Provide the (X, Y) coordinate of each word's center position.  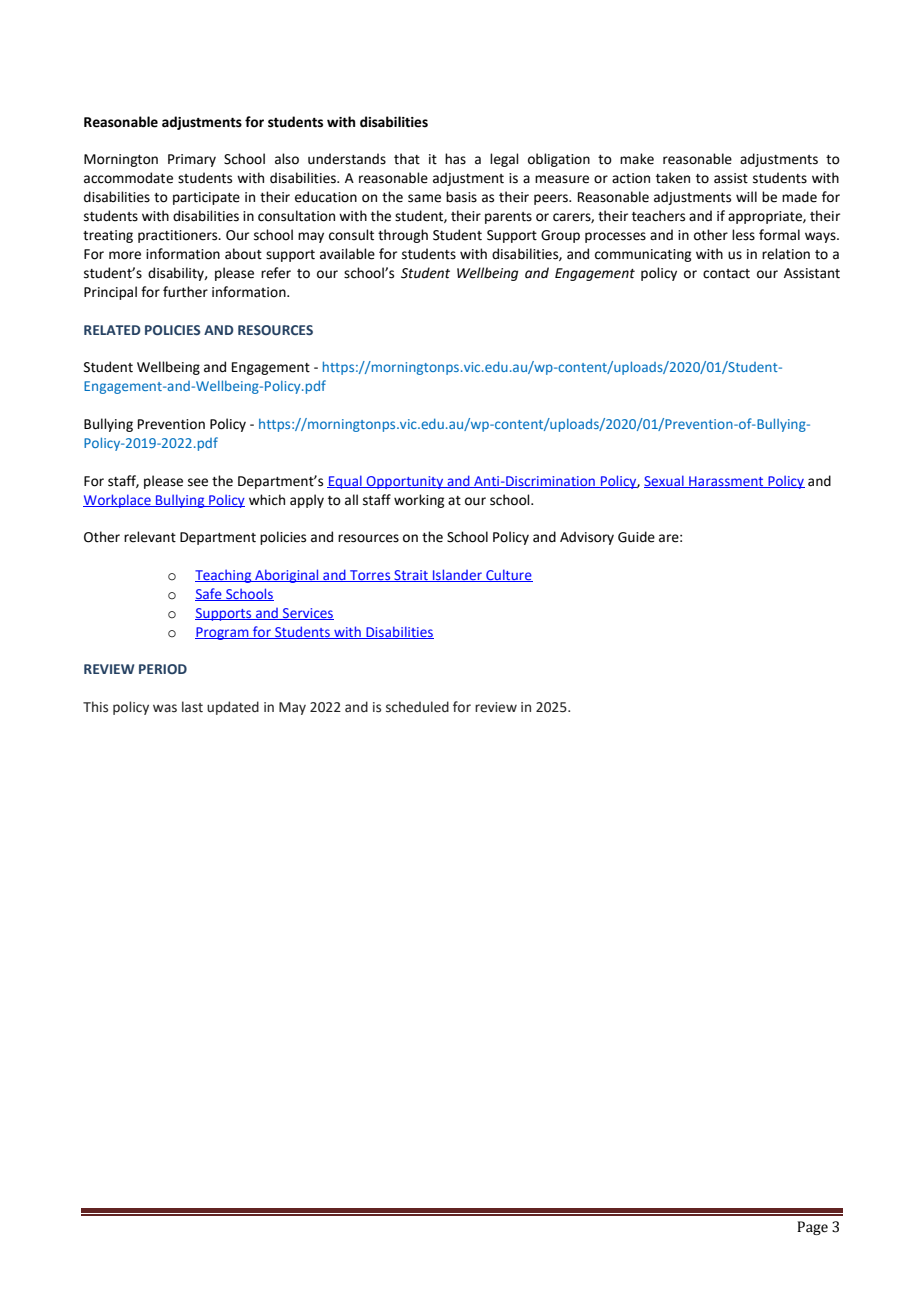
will (746, 196)
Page (812, 1228)
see (198, 482)
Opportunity (405, 482)
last (192, 707)
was (165, 708)
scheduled (417, 707)
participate (206, 198)
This (95, 707)
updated (233, 708)
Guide (636, 537)
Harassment (726, 482)
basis (461, 197)
